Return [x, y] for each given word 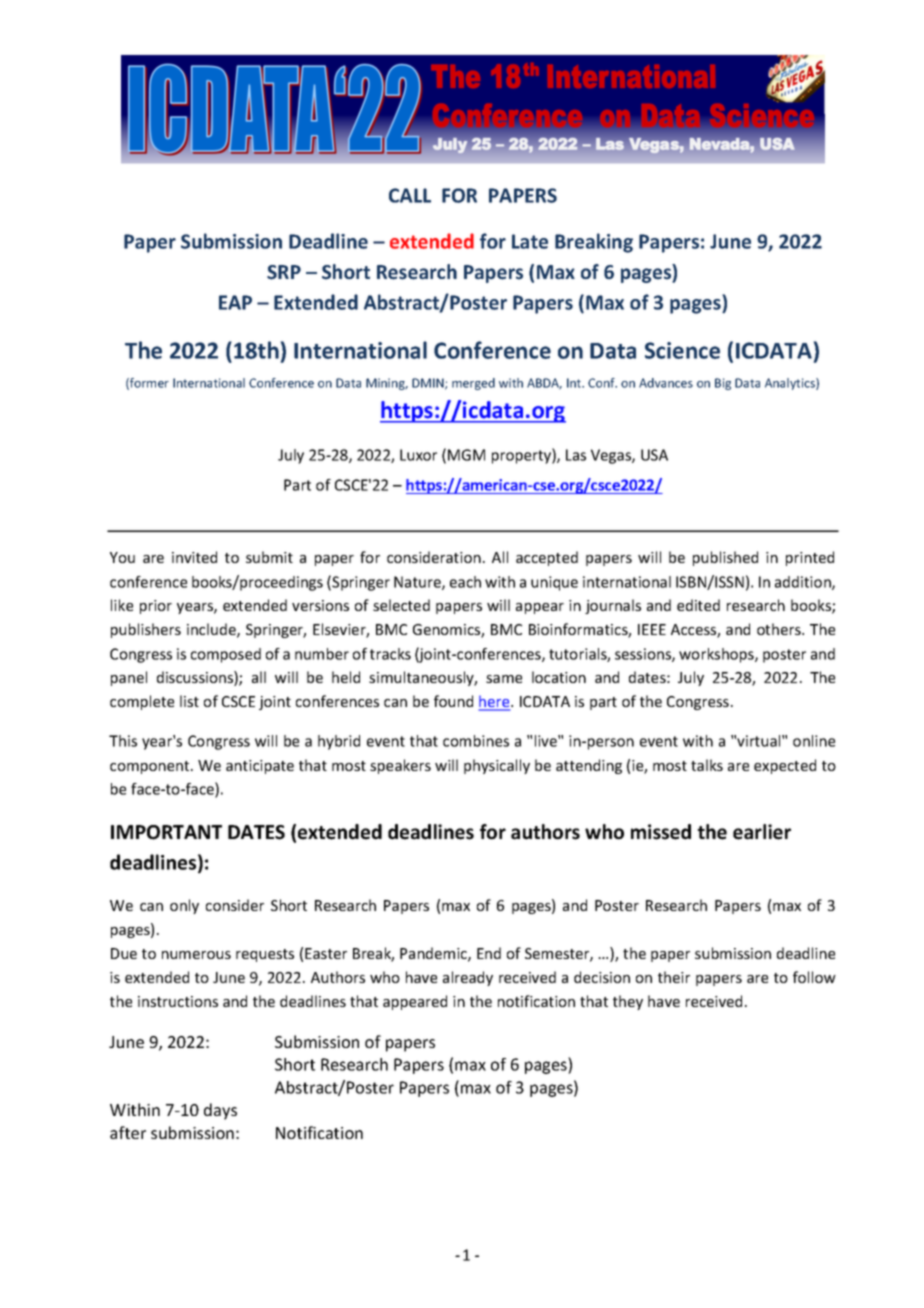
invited [194, 557]
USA [654, 455]
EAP [235, 302]
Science [682, 350]
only [184, 906]
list [189, 701]
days [220, 1111]
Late [530, 241]
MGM [466, 455]
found [453, 701]
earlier [762, 832]
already [468, 978]
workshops [717, 655]
